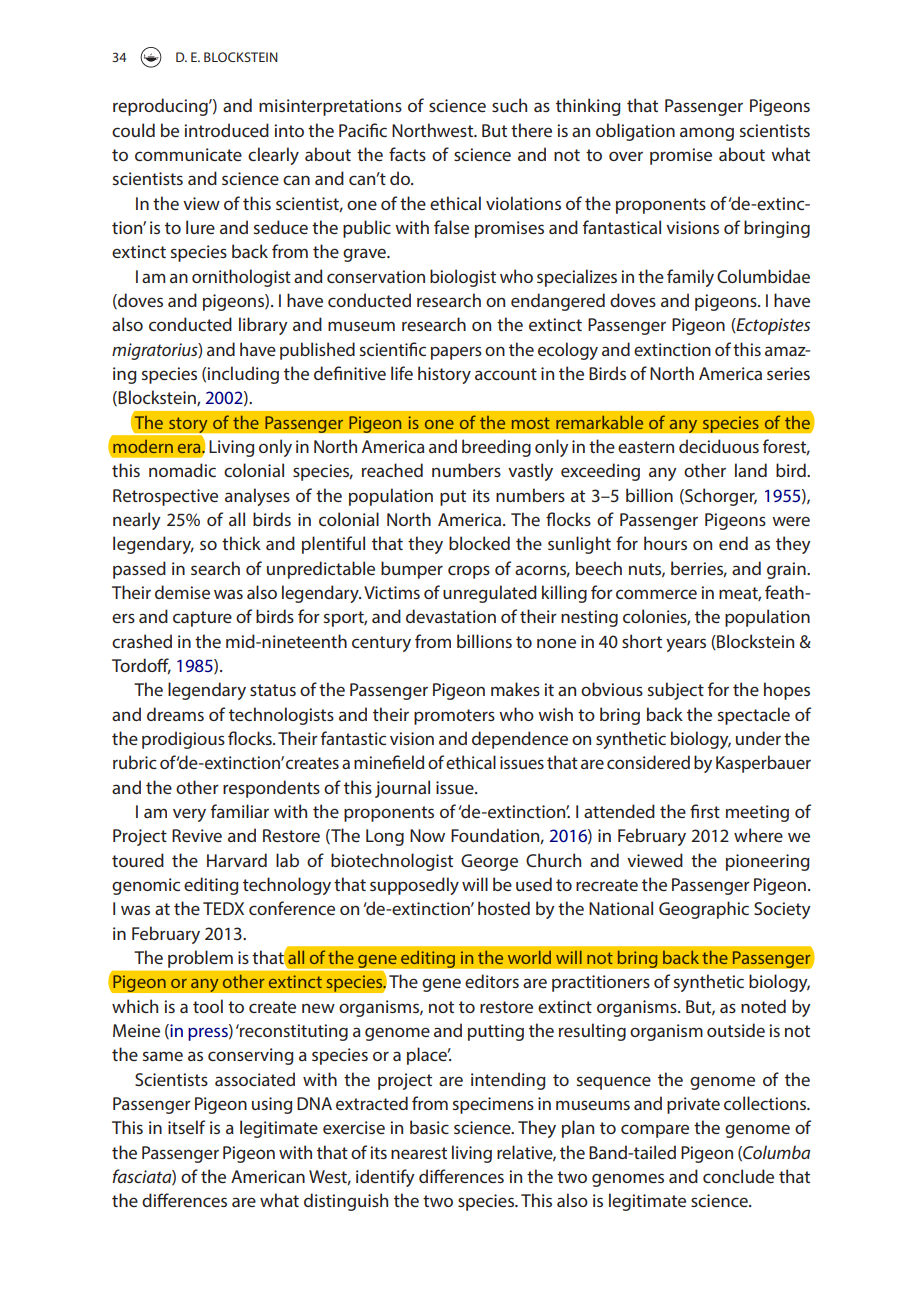 The image size is (923, 1316). Describe the element at coordinates (515, 689) in the image. I see `makes` at that location.
